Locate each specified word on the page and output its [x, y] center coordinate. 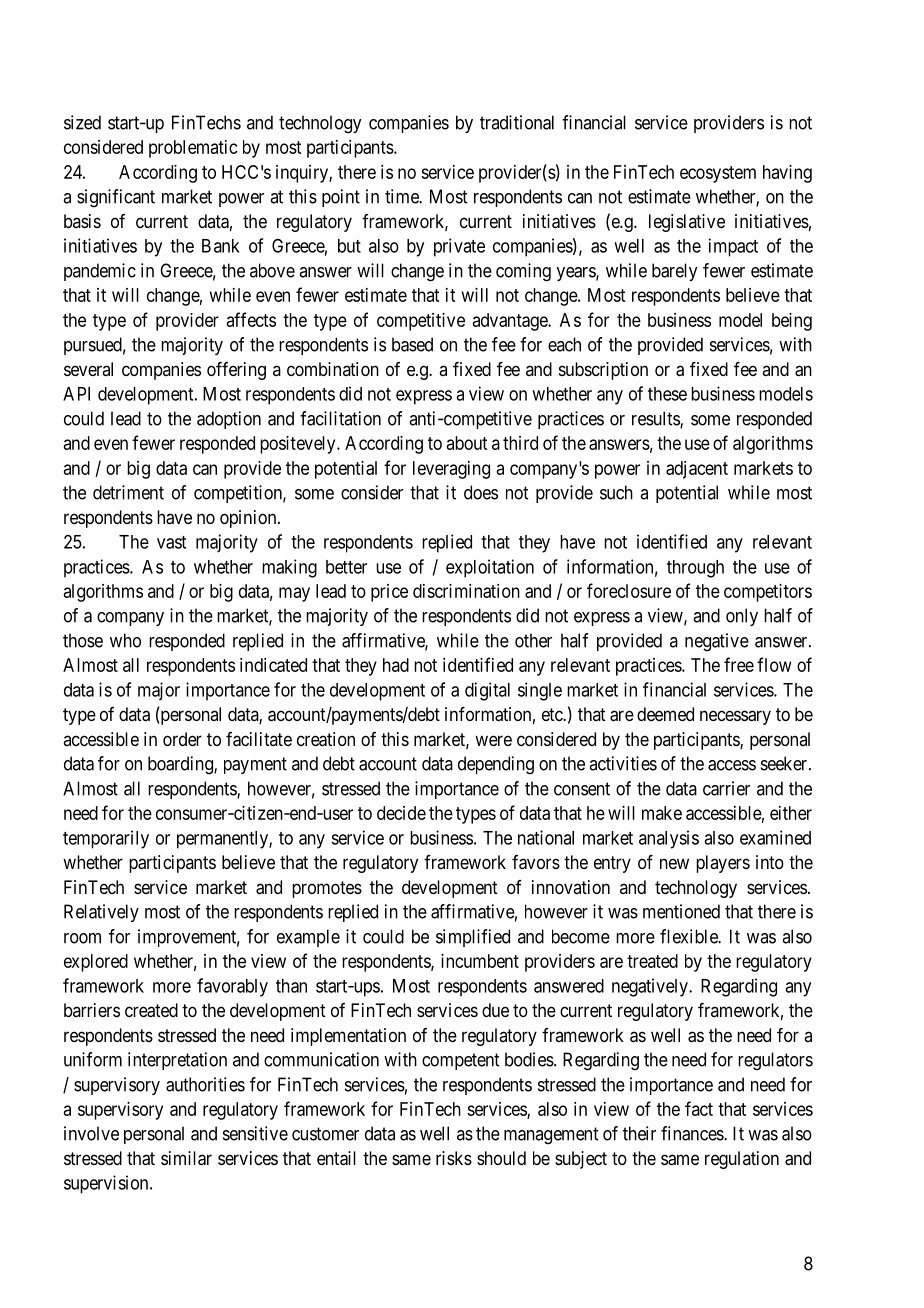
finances [693, 1133]
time [402, 196]
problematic [193, 149]
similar [186, 1158]
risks [454, 1158]
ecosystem [718, 174]
